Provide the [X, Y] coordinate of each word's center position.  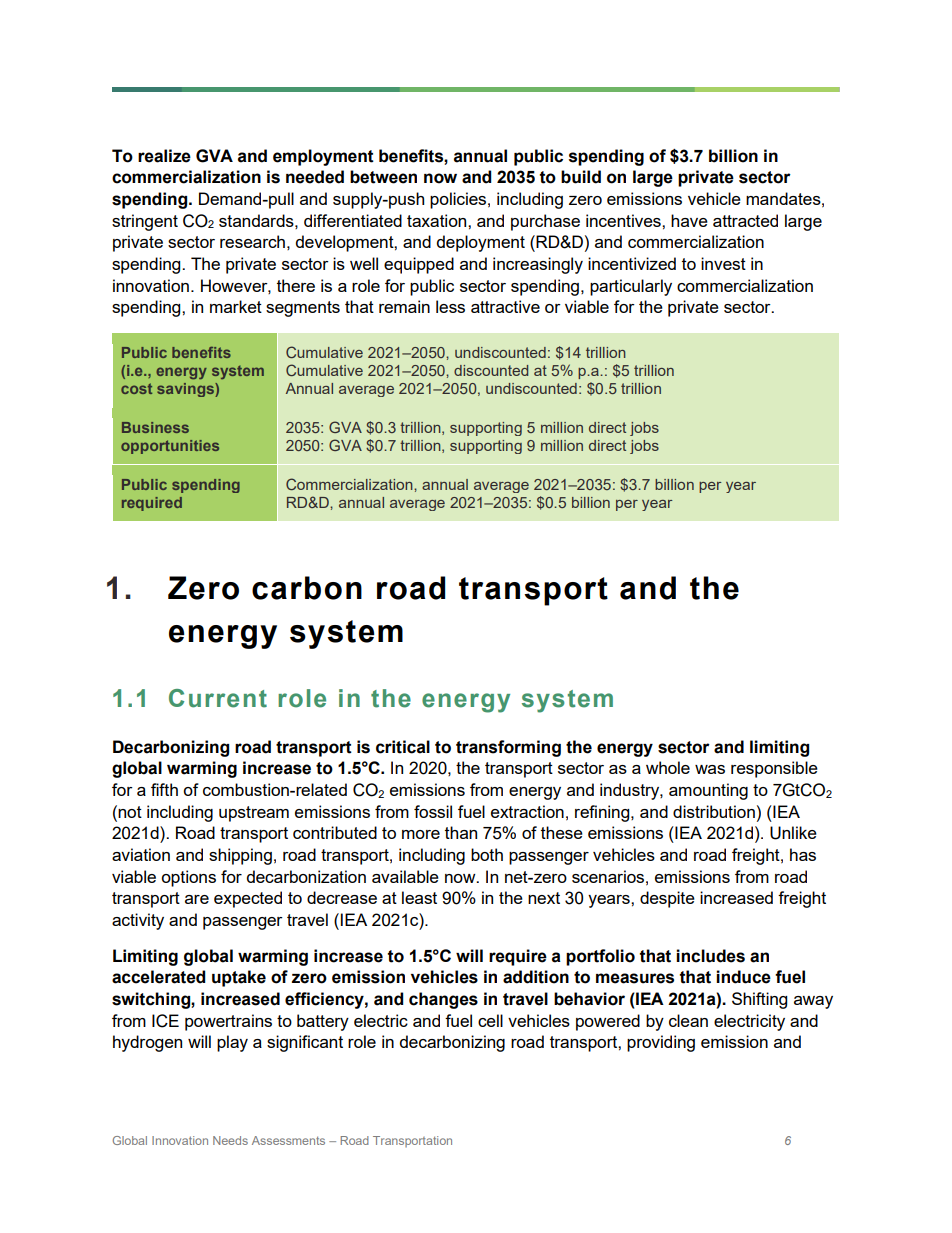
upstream [254, 814]
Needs [230, 1140]
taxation [438, 220]
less [450, 306]
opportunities [170, 447]
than [461, 832]
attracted [745, 220]
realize [164, 156]
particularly [631, 287]
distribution [714, 811]
